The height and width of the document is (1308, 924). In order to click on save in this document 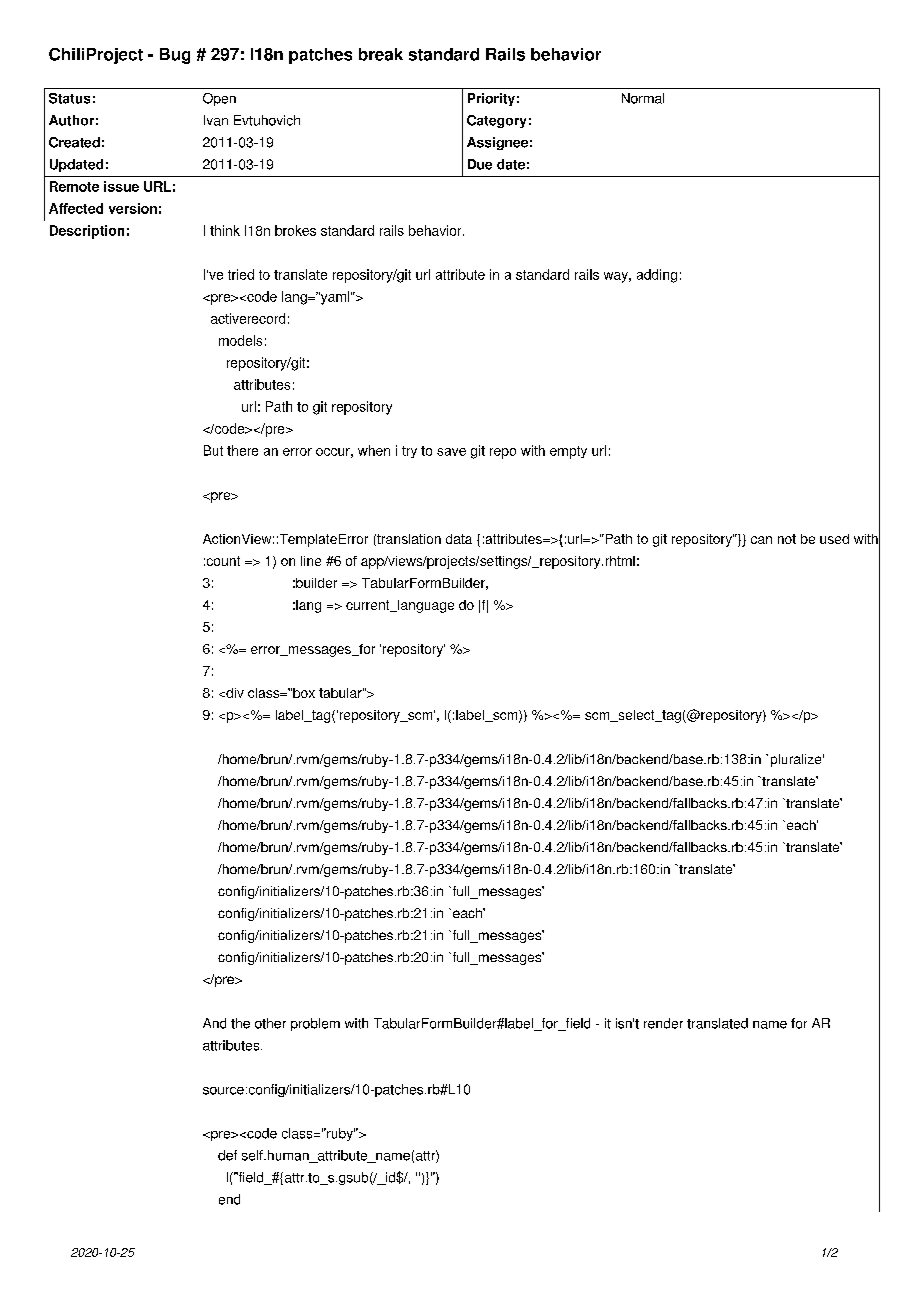, I will do `click(451, 452)`.
